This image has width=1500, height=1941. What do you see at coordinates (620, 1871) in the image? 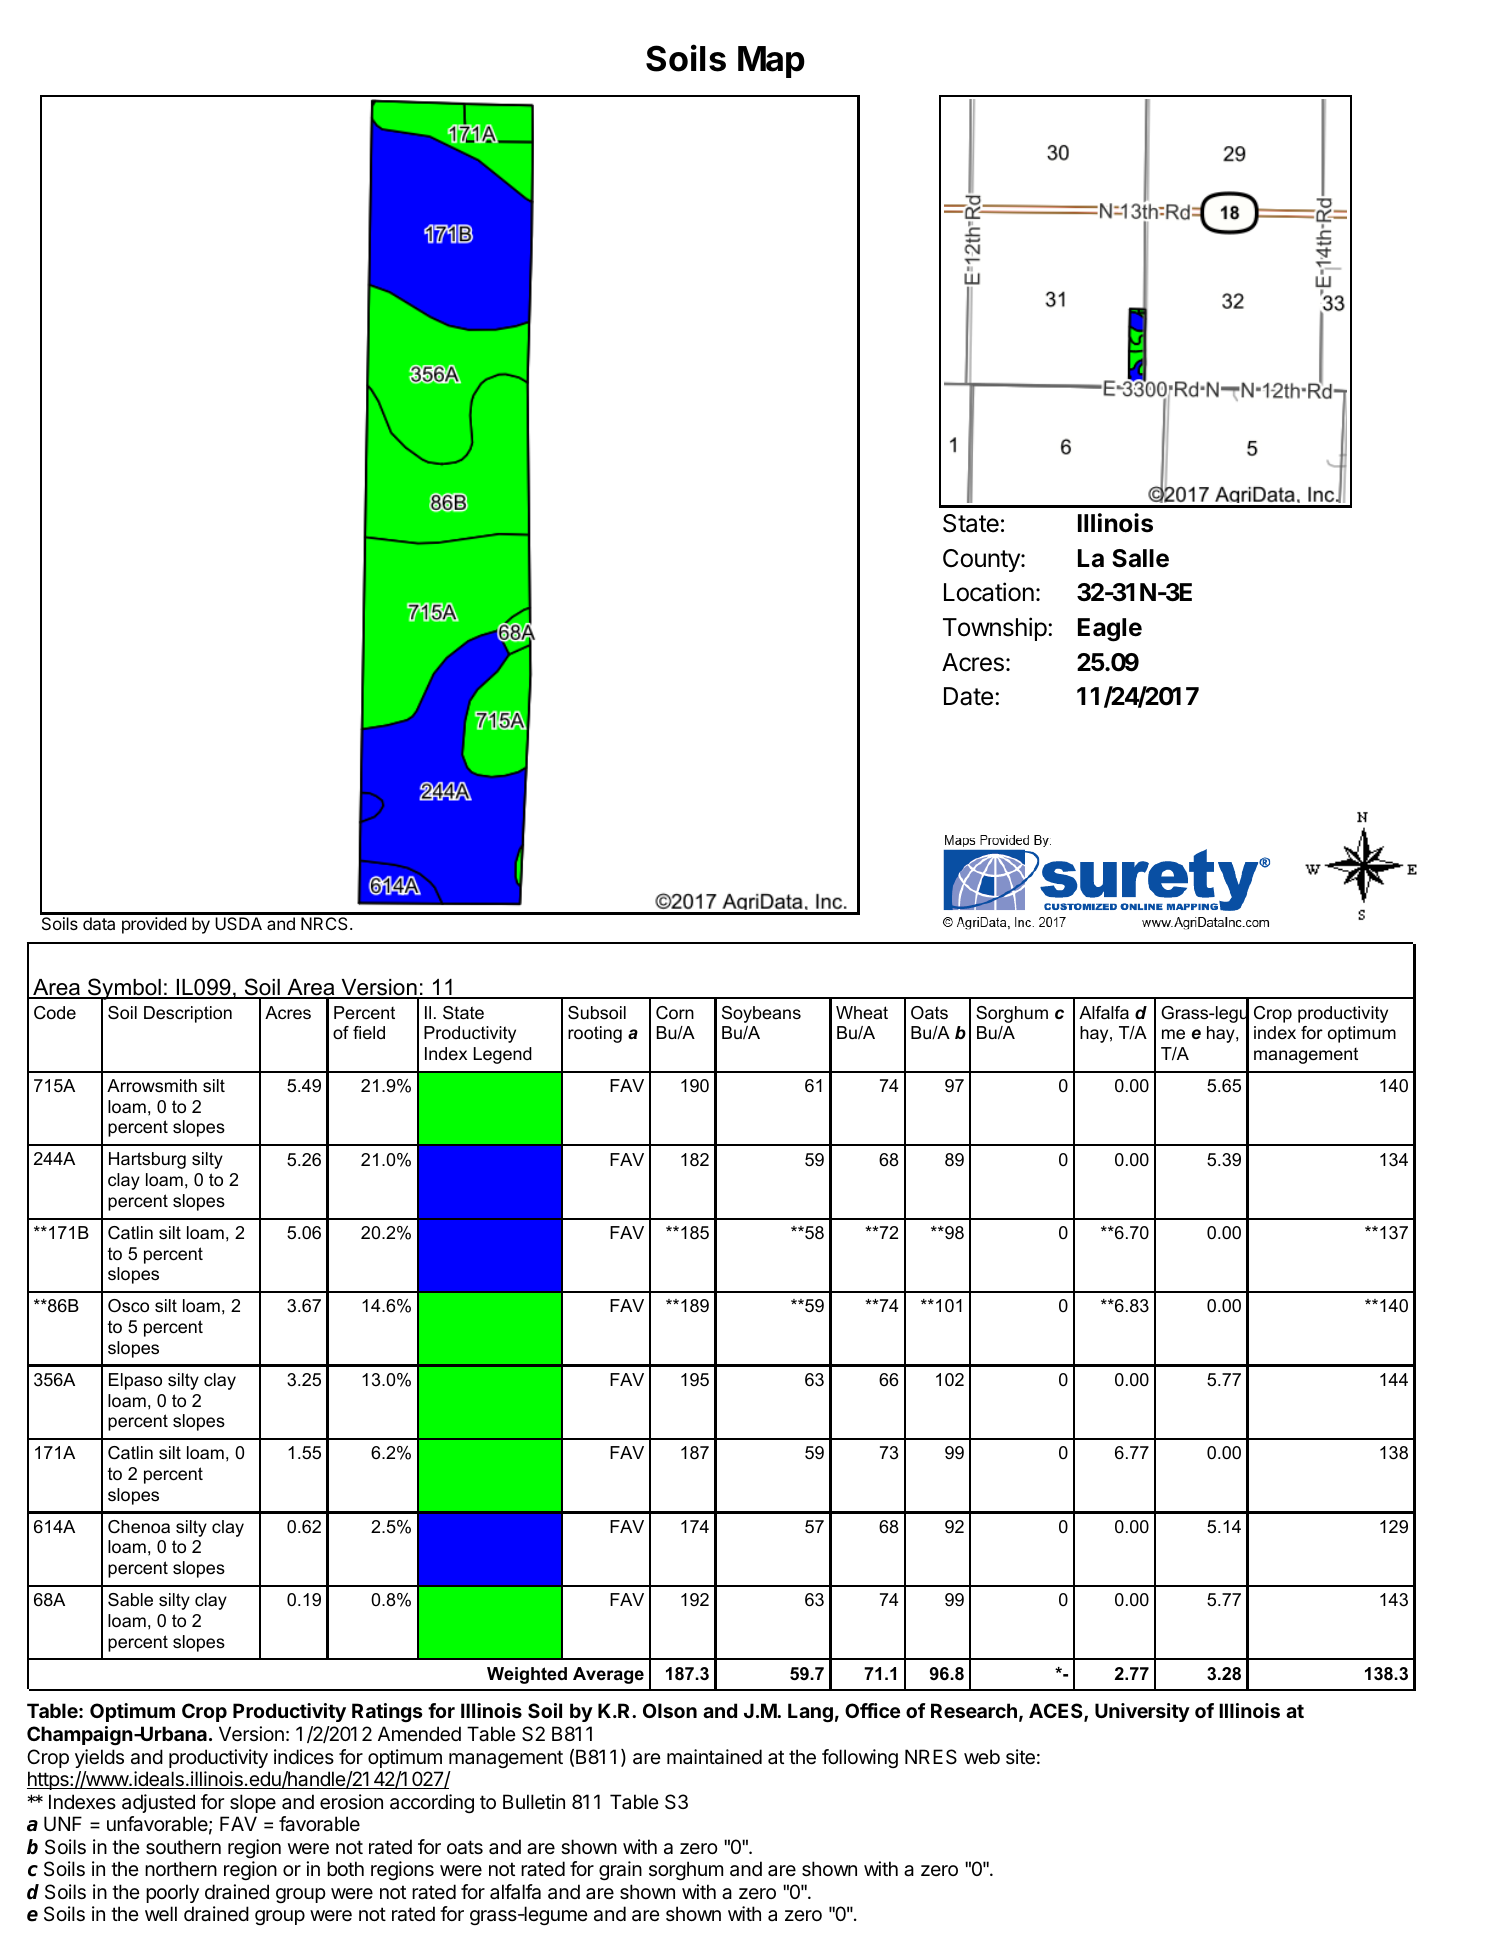
I see `grain` at bounding box center [620, 1871].
